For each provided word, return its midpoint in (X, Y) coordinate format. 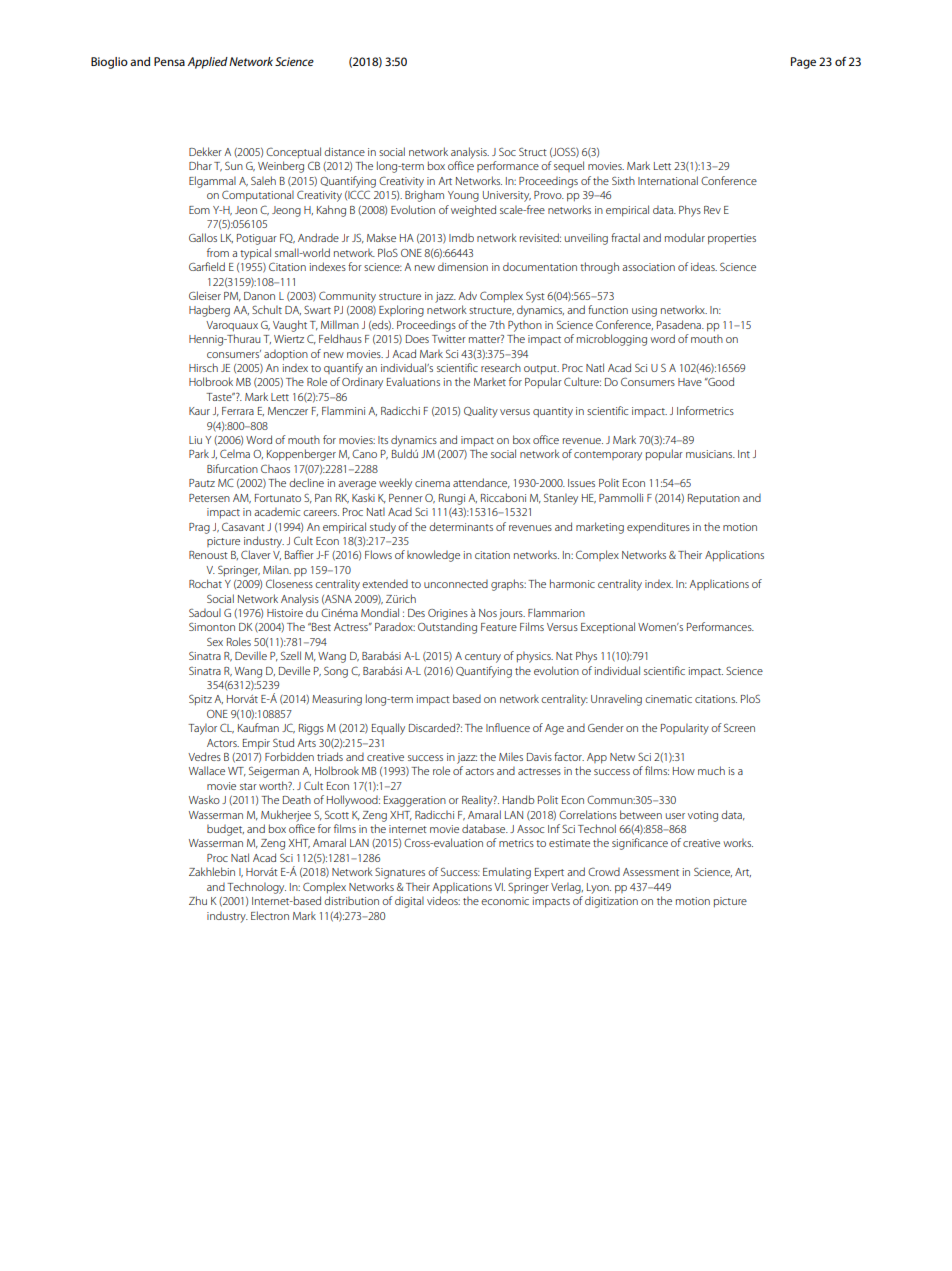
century (483, 658)
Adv (467, 295)
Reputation (714, 499)
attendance (481, 483)
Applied (207, 63)
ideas (704, 267)
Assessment (651, 872)
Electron (270, 915)
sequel (569, 166)
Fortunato (278, 498)
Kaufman (258, 727)
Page (803, 63)
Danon (259, 296)
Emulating (507, 873)
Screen (739, 727)
